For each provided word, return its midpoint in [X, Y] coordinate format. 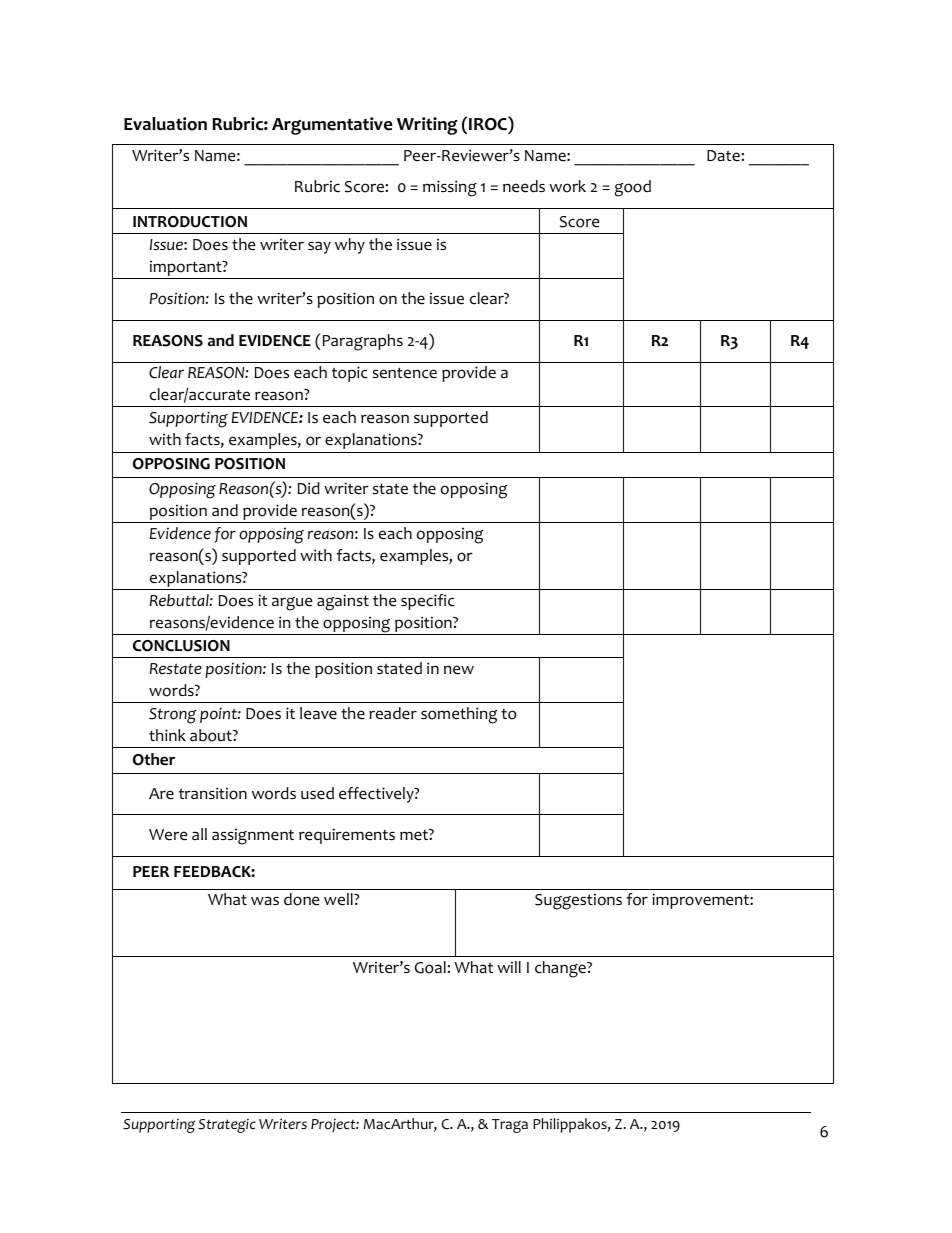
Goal [430, 967]
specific [428, 602]
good [633, 188]
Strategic [227, 1126]
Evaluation [165, 124]
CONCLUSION [181, 646]
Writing [427, 126]
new [459, 670]
